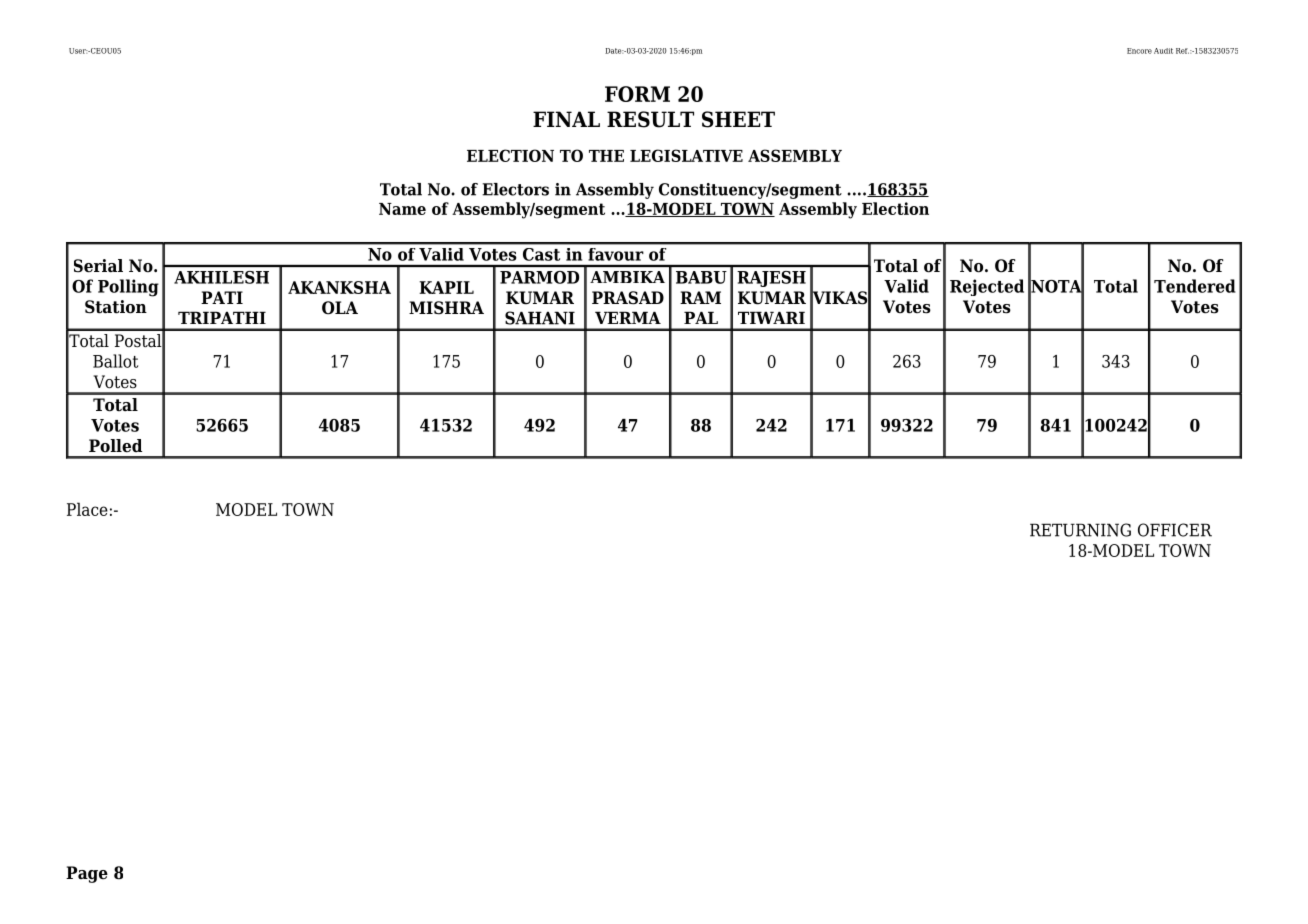  I want to click on Polled, so click(115, 446).
